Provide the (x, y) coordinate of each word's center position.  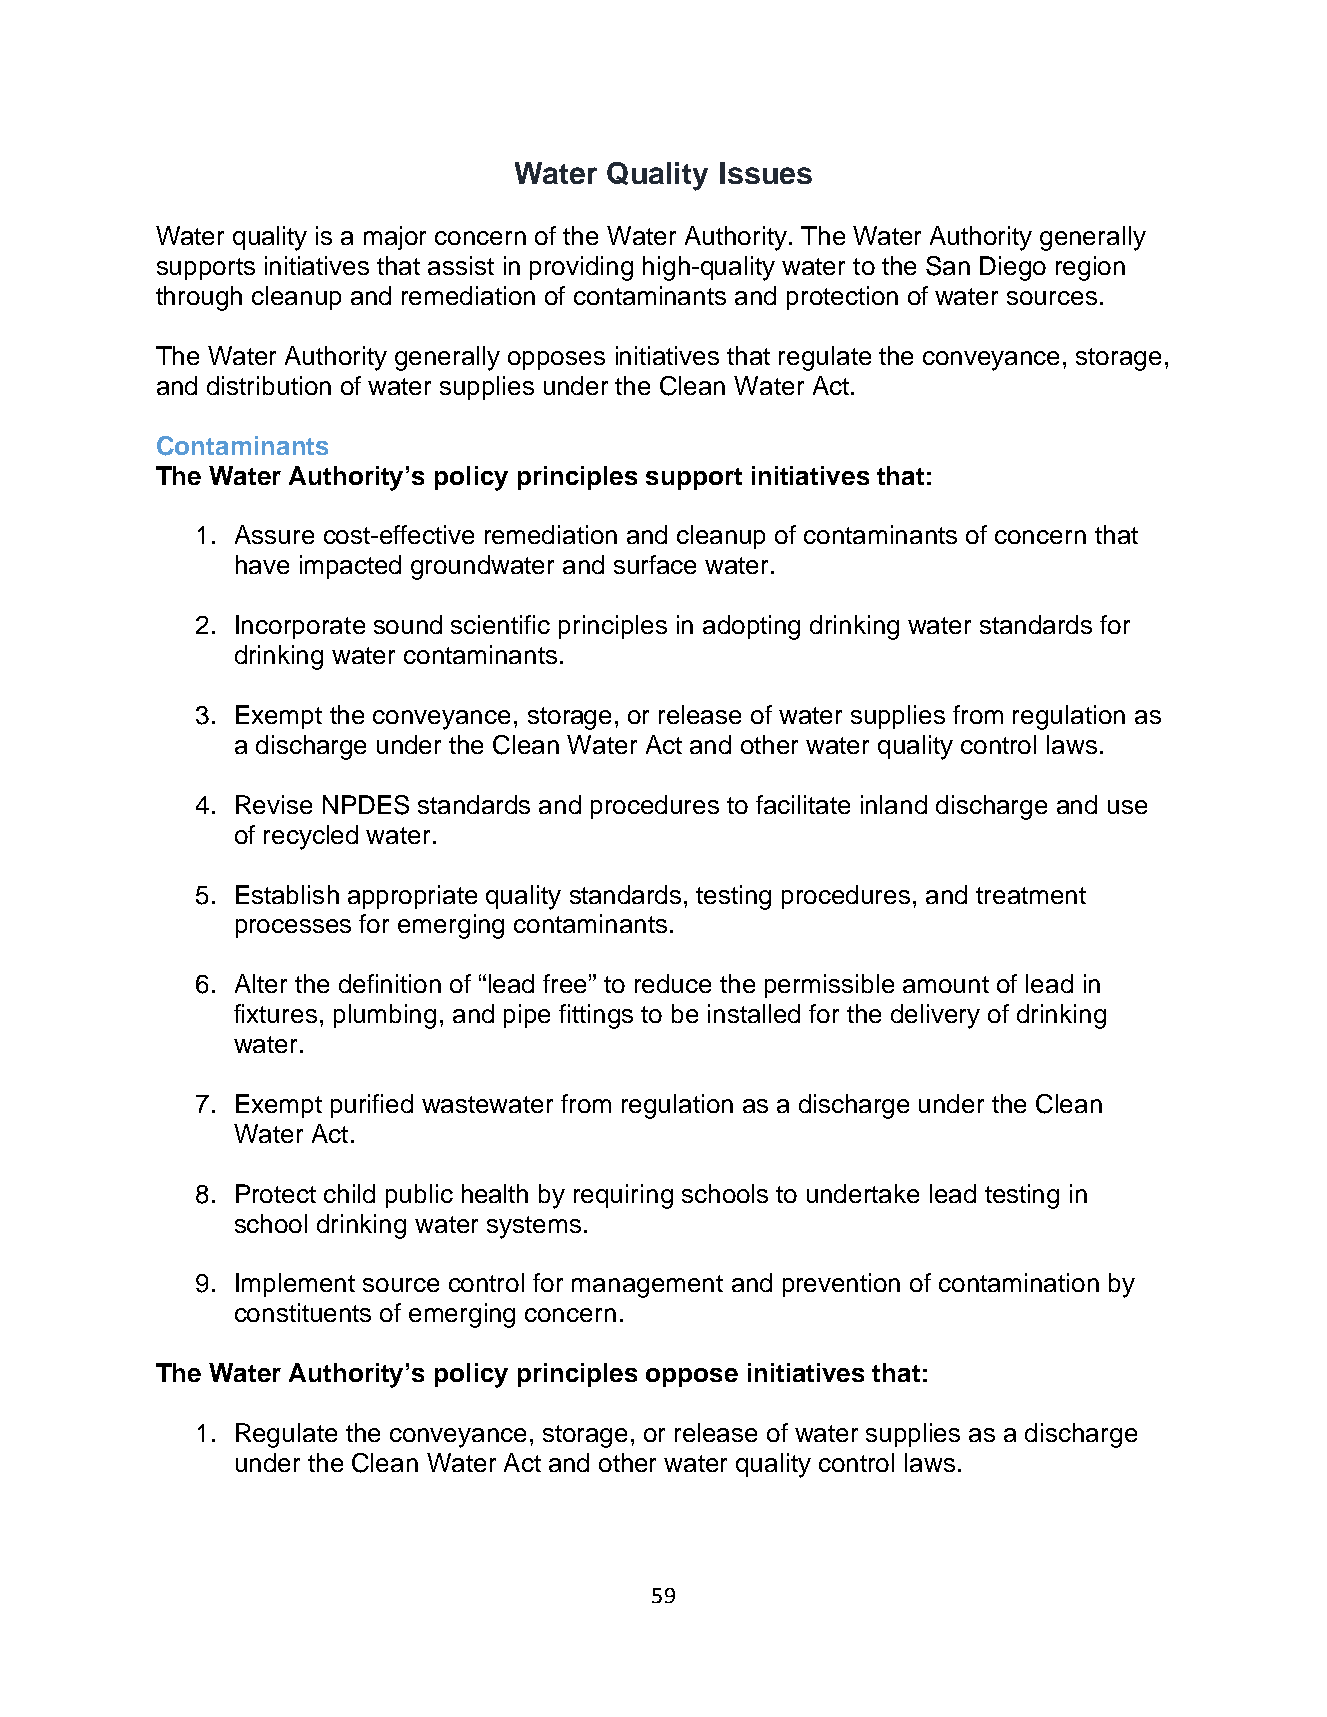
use (1127, 807)
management (647, 1286)
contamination (1019, 1282)
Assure (274, 534)
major (395, 238)
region (1090, 268)
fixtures (275, 1013)
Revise (274, 804)
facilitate (803, 804)
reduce (673, 983)
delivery (935, 1016)
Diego (1013, 268)
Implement (295, 1285)
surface (655, 564)
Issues (766, 173)
